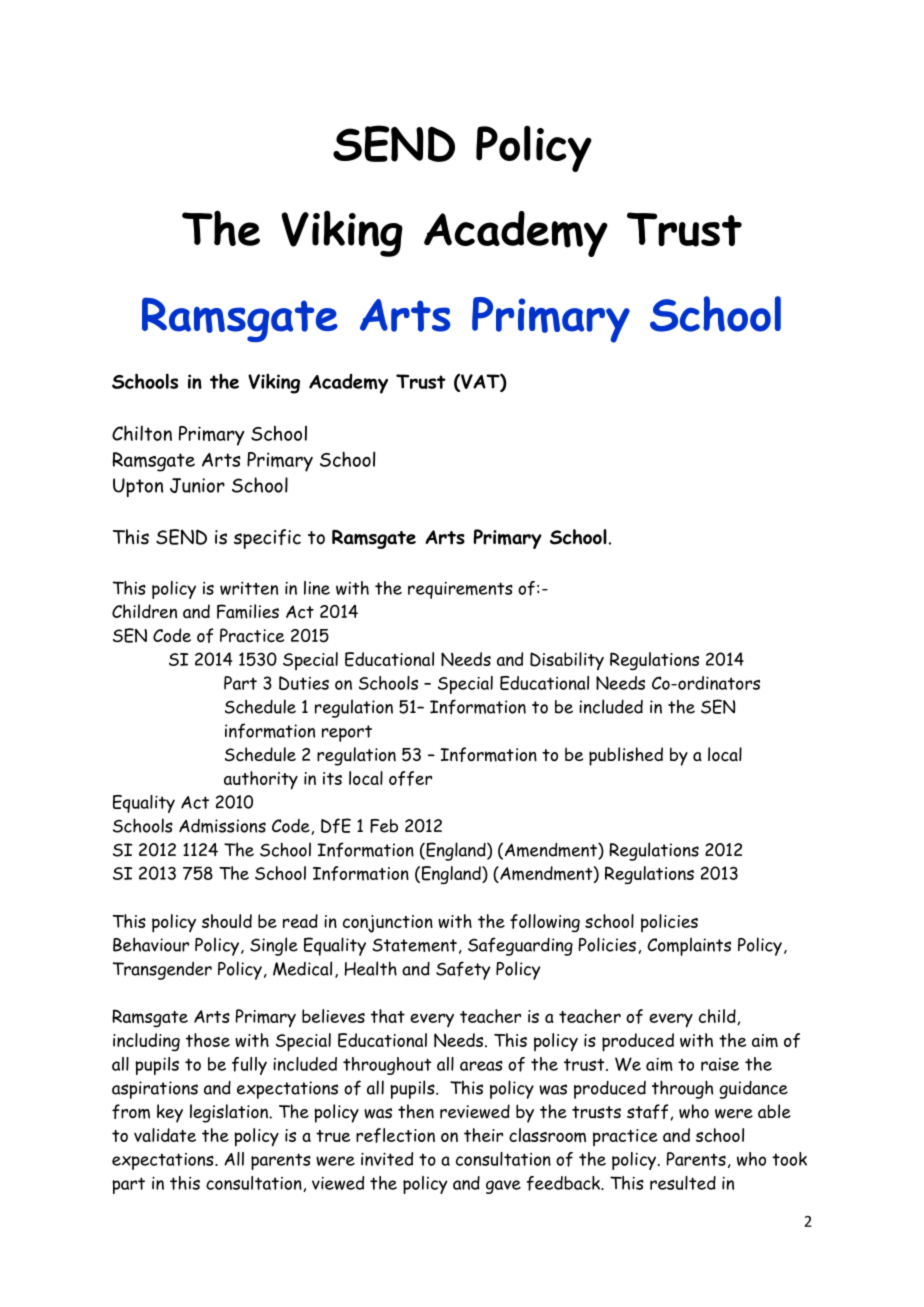 The width and height of the screenshot is (924, 1307). I want to click on offer, so click(410, 778).
